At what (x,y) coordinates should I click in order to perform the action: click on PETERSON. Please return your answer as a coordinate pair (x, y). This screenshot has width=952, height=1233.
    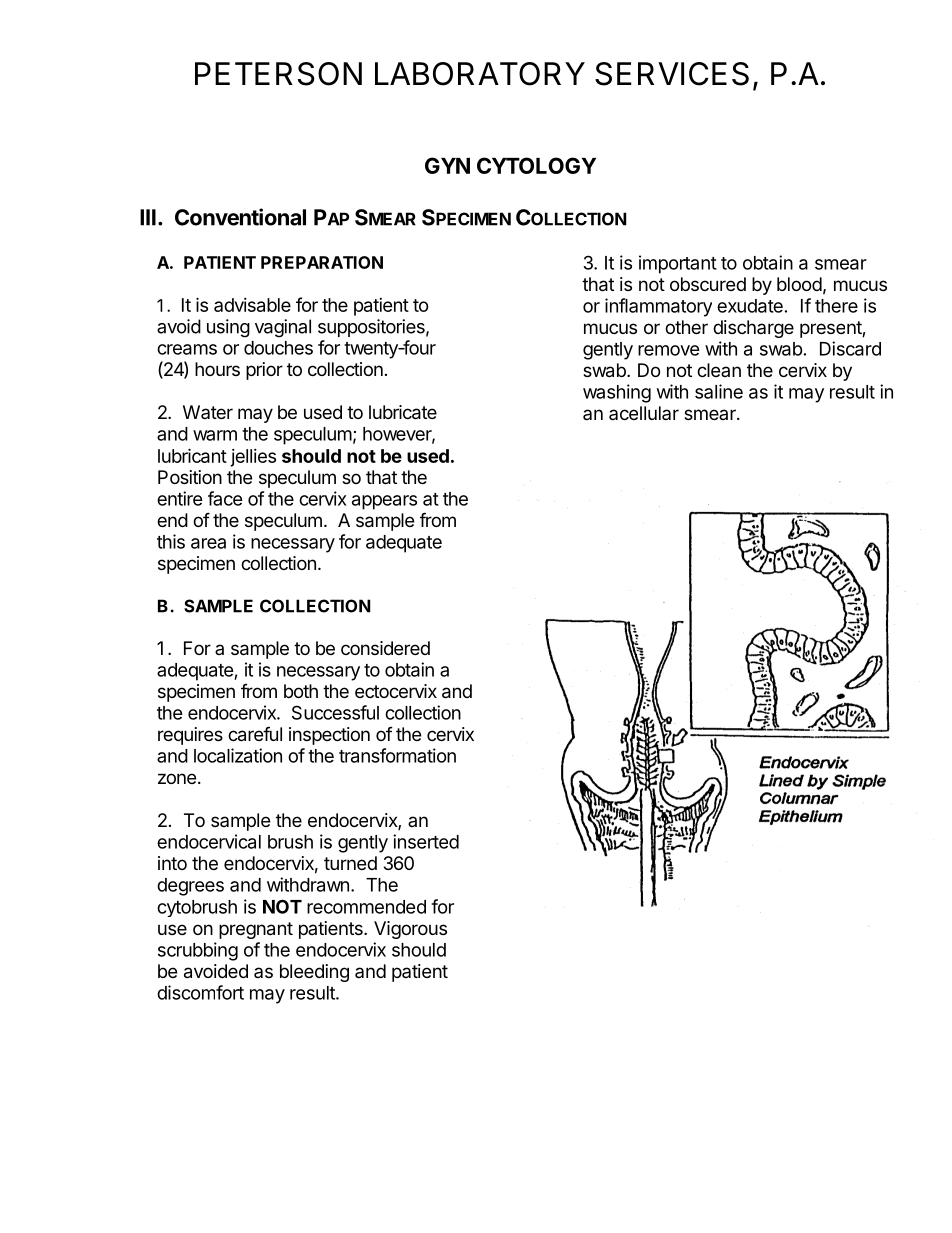
    Looking at the image, I should click on (278, 74).
